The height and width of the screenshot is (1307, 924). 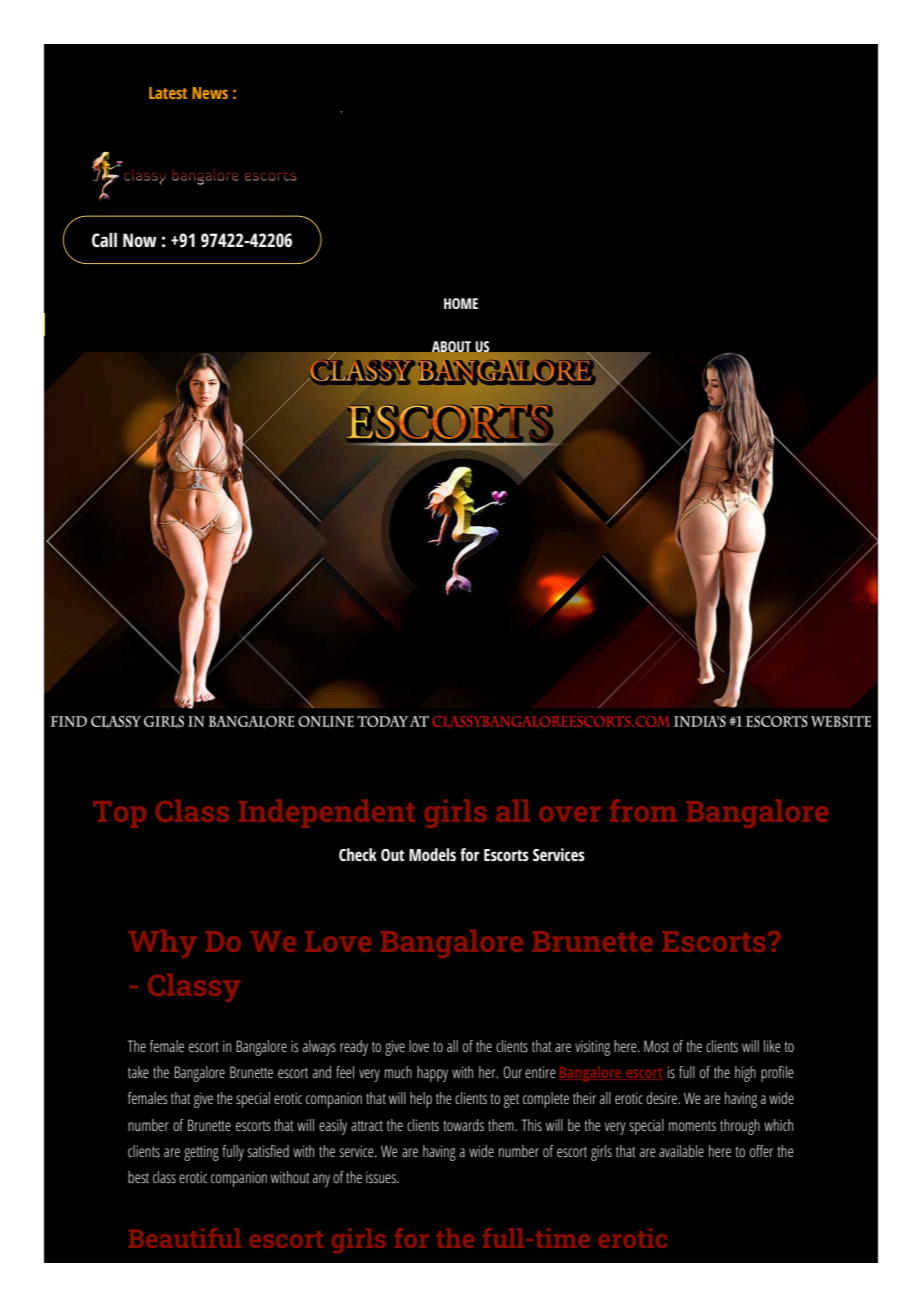 What do you see at coordinates (459, 561) in the screenshot?
I see `GALLERY` at bounding box center [459, 561].
